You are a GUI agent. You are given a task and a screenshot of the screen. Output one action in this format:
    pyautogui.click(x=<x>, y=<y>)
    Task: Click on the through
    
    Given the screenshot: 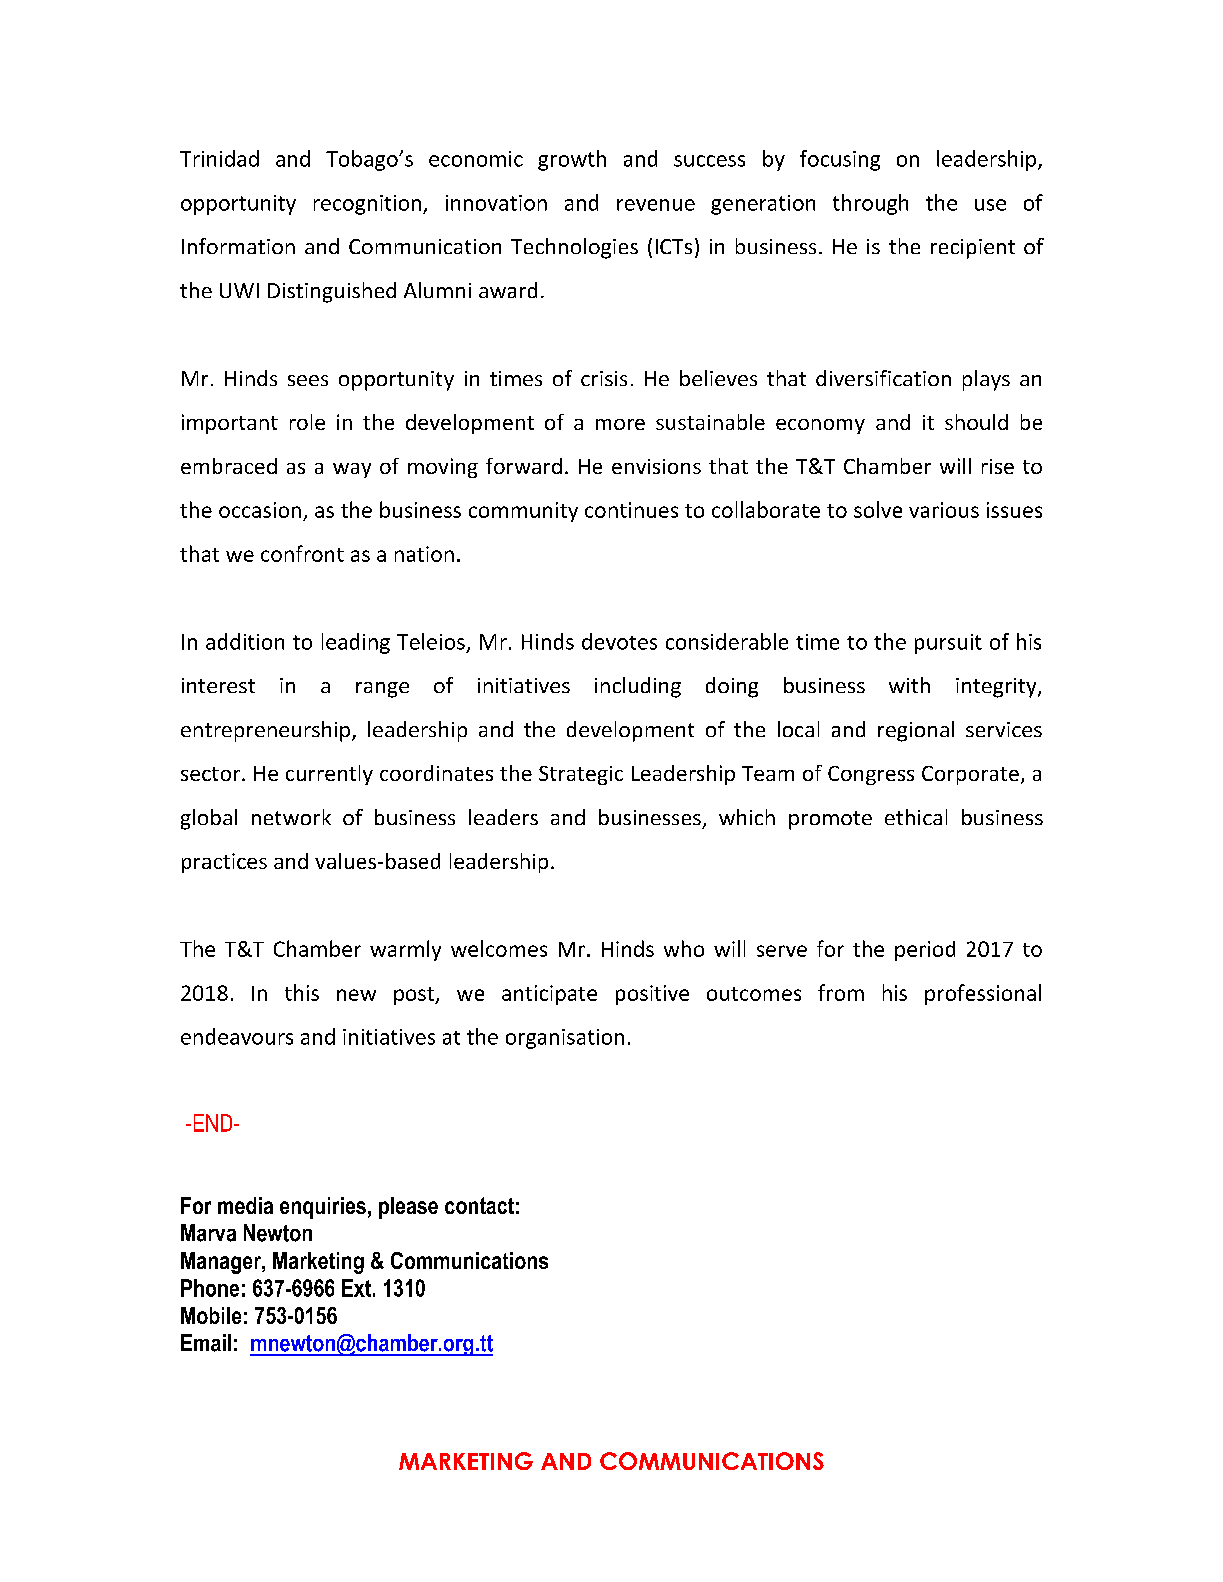 What is the action you would take?
    pyautogui.click(x=870, y=204)
